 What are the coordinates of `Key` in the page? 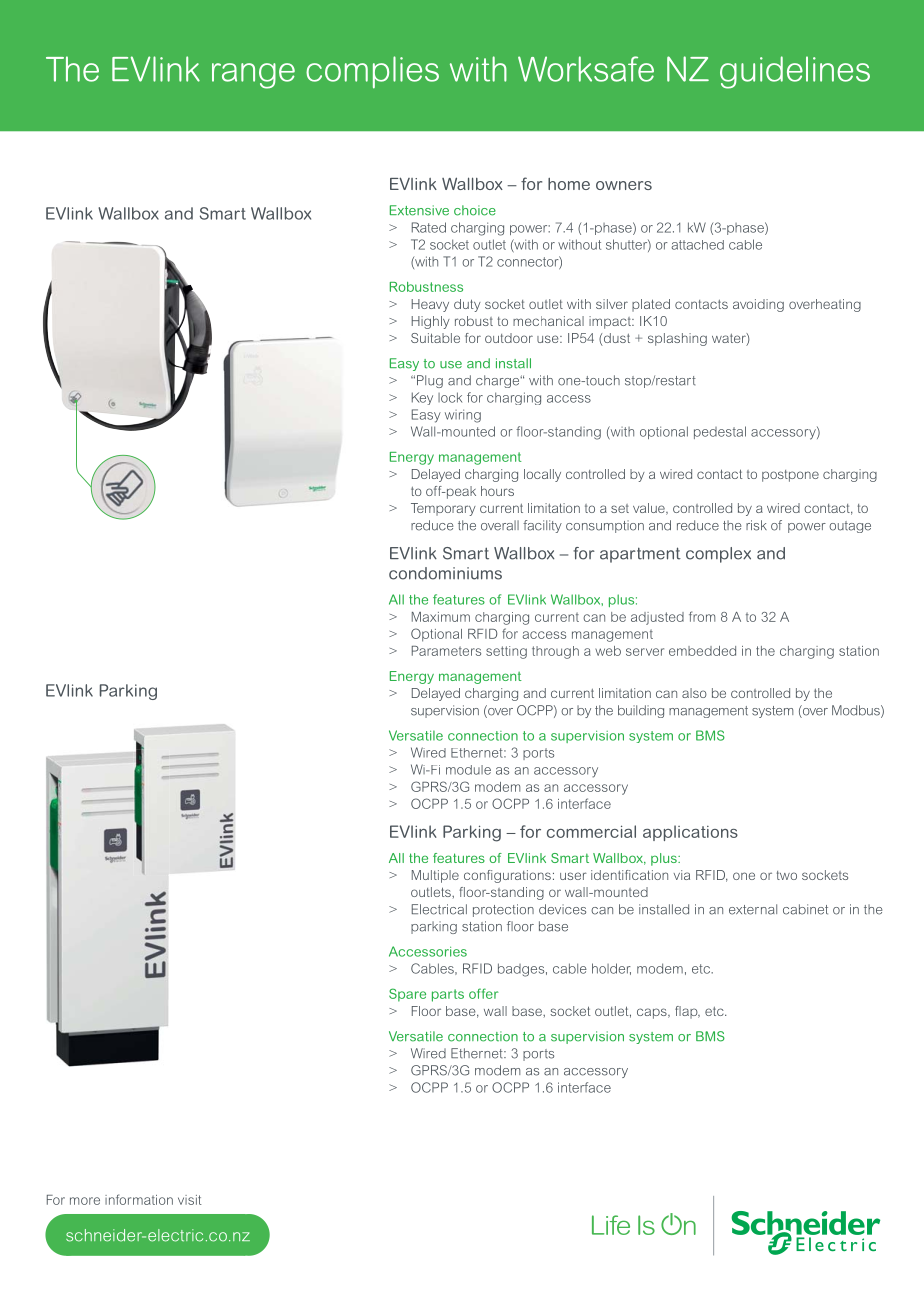 It's located at (422, 398).
